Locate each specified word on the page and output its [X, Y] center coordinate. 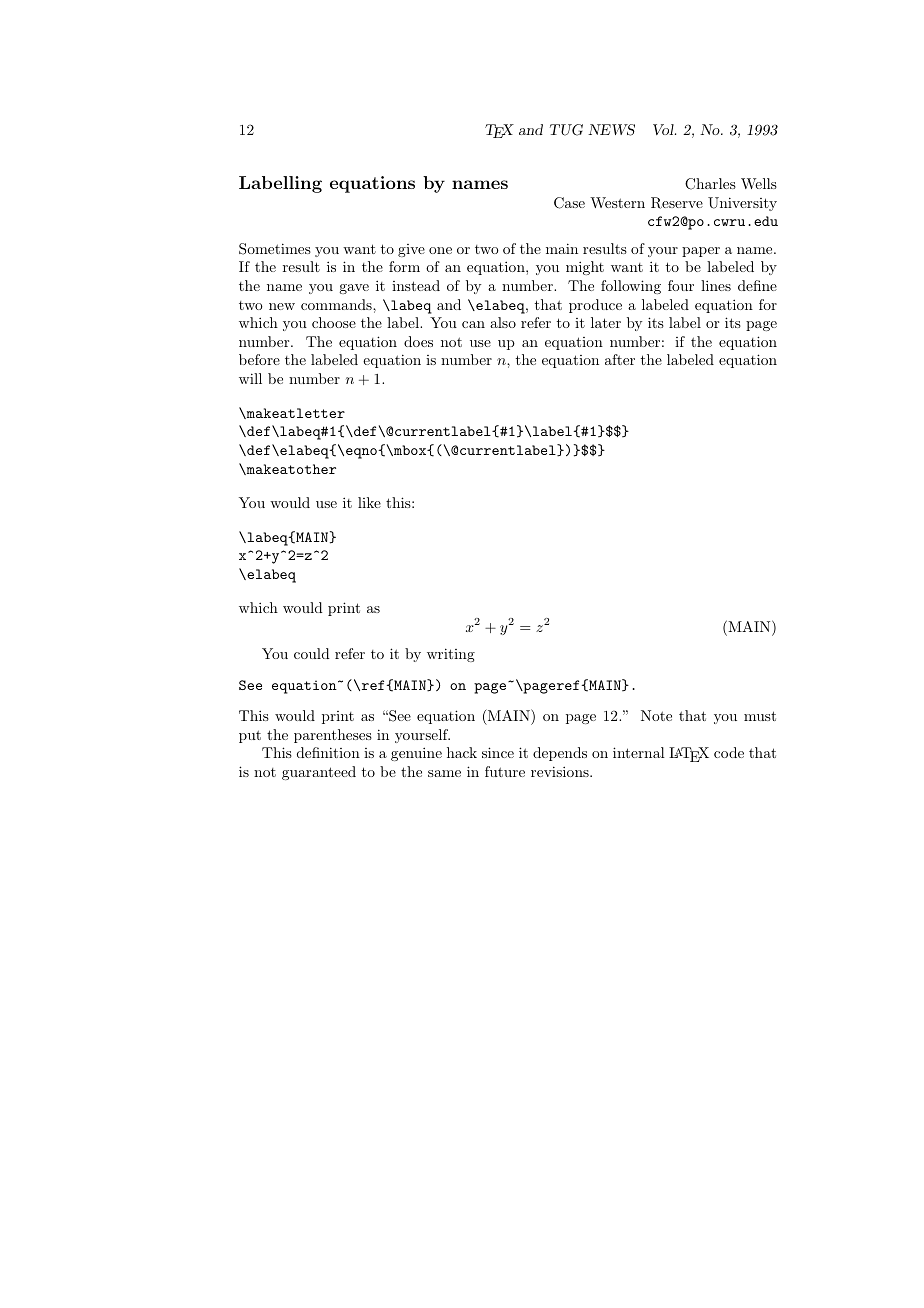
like [369, 502]
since [498, 752]
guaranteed [319, 773]
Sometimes [275, 249]
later [606, 322]
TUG [566, 130]
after [620, 359]
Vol [664, 129]
